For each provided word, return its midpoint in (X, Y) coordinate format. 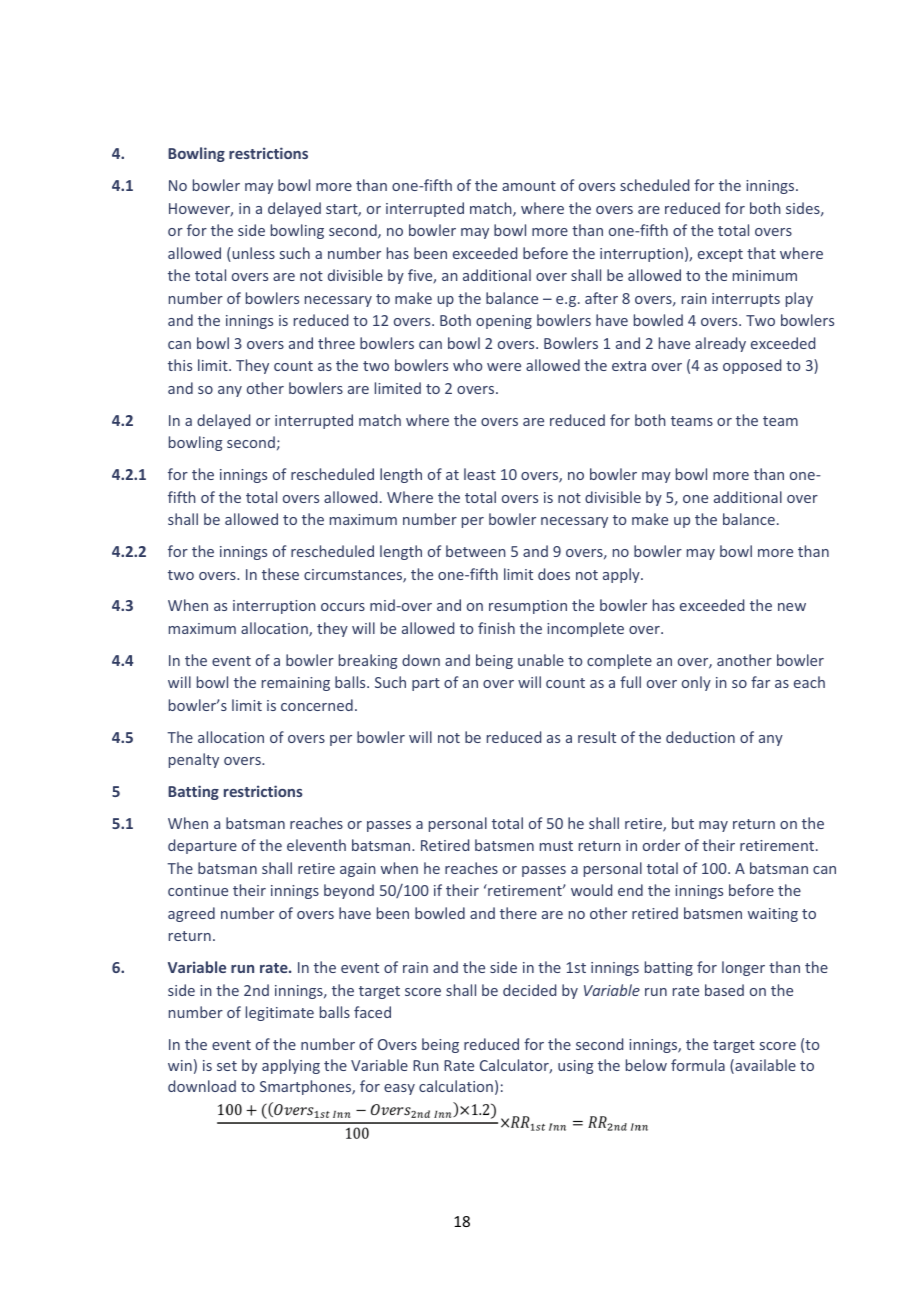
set (227, 1066)
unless (252, 254)
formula (698, 1065)
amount (529, 186)
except (720, 255)
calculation (456, 1086)
